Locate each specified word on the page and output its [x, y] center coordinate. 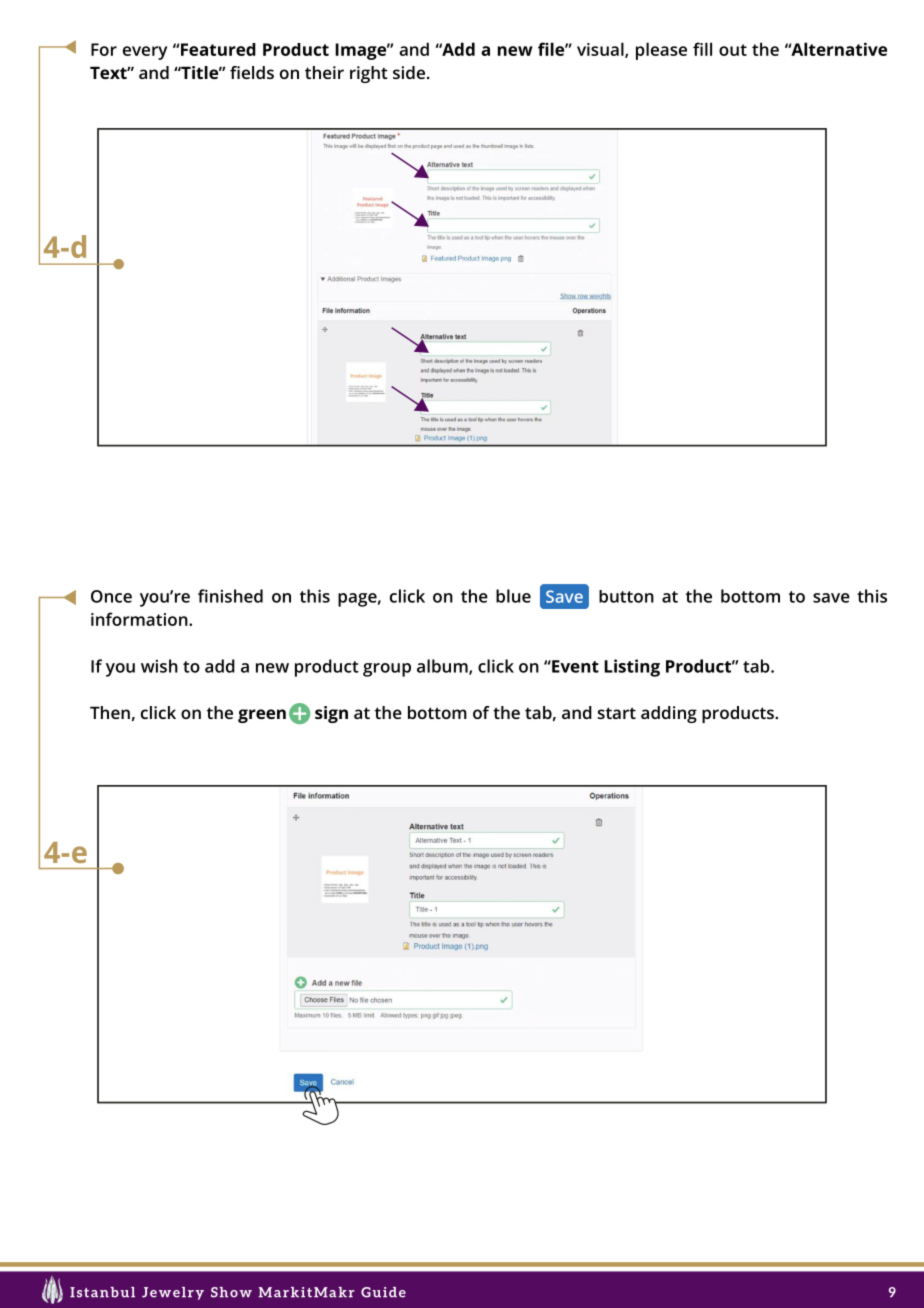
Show [231, 1292]
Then [110, 712]
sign [331, 714]
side [409, 72]
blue [513, 596]
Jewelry [173, 1293]
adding [669, 714]
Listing [632, 668]
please [661, 51]
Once [111, 596]
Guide [383, 1292]
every [145, 53]
